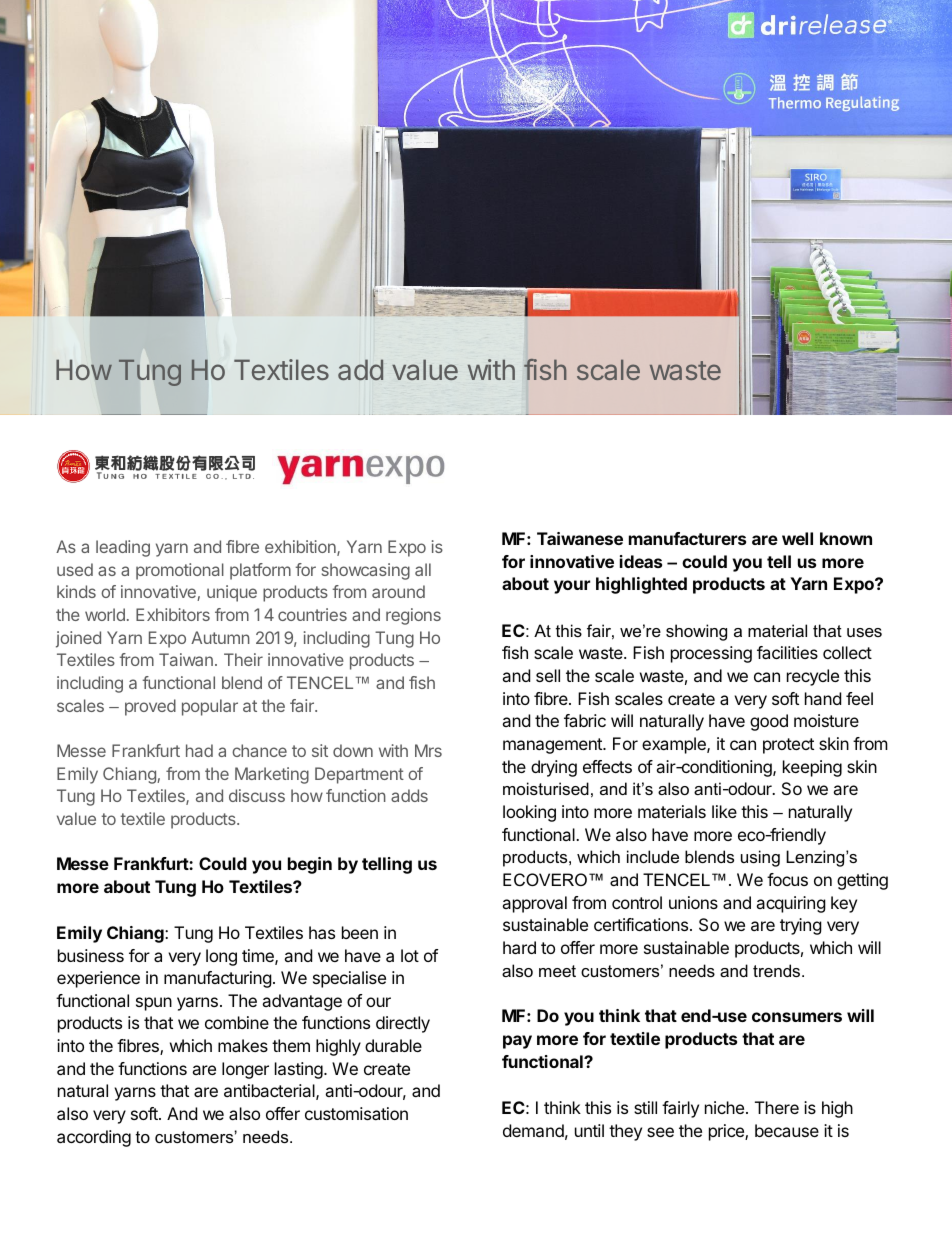 This screenshot has width=952, height=1233. What do you see at coordinates (797, 538) in the screenshot?
I see `well` at bounding box center [797, 538].
